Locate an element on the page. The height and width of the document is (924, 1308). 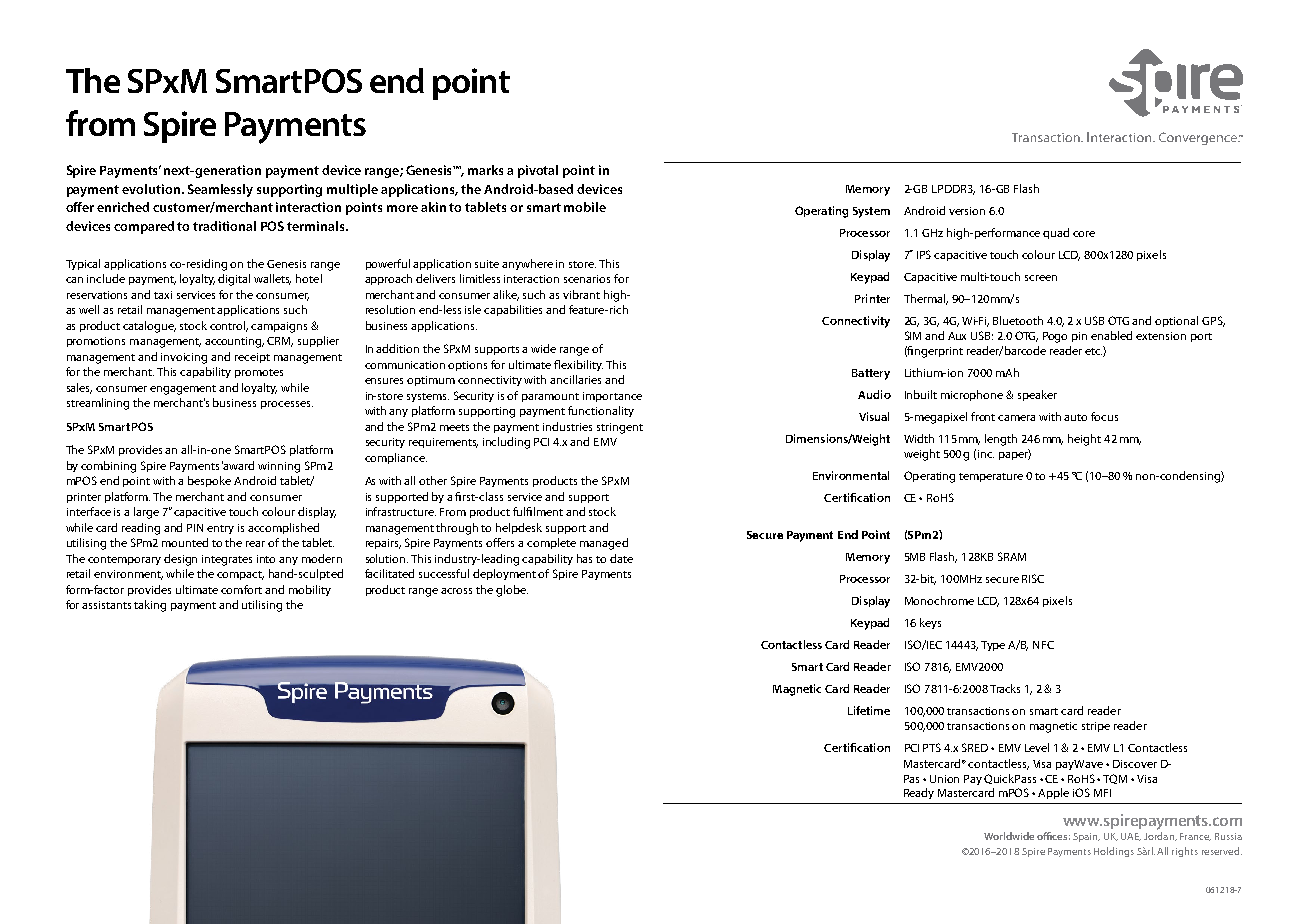
evolution is located at coordinates (151, 189).
